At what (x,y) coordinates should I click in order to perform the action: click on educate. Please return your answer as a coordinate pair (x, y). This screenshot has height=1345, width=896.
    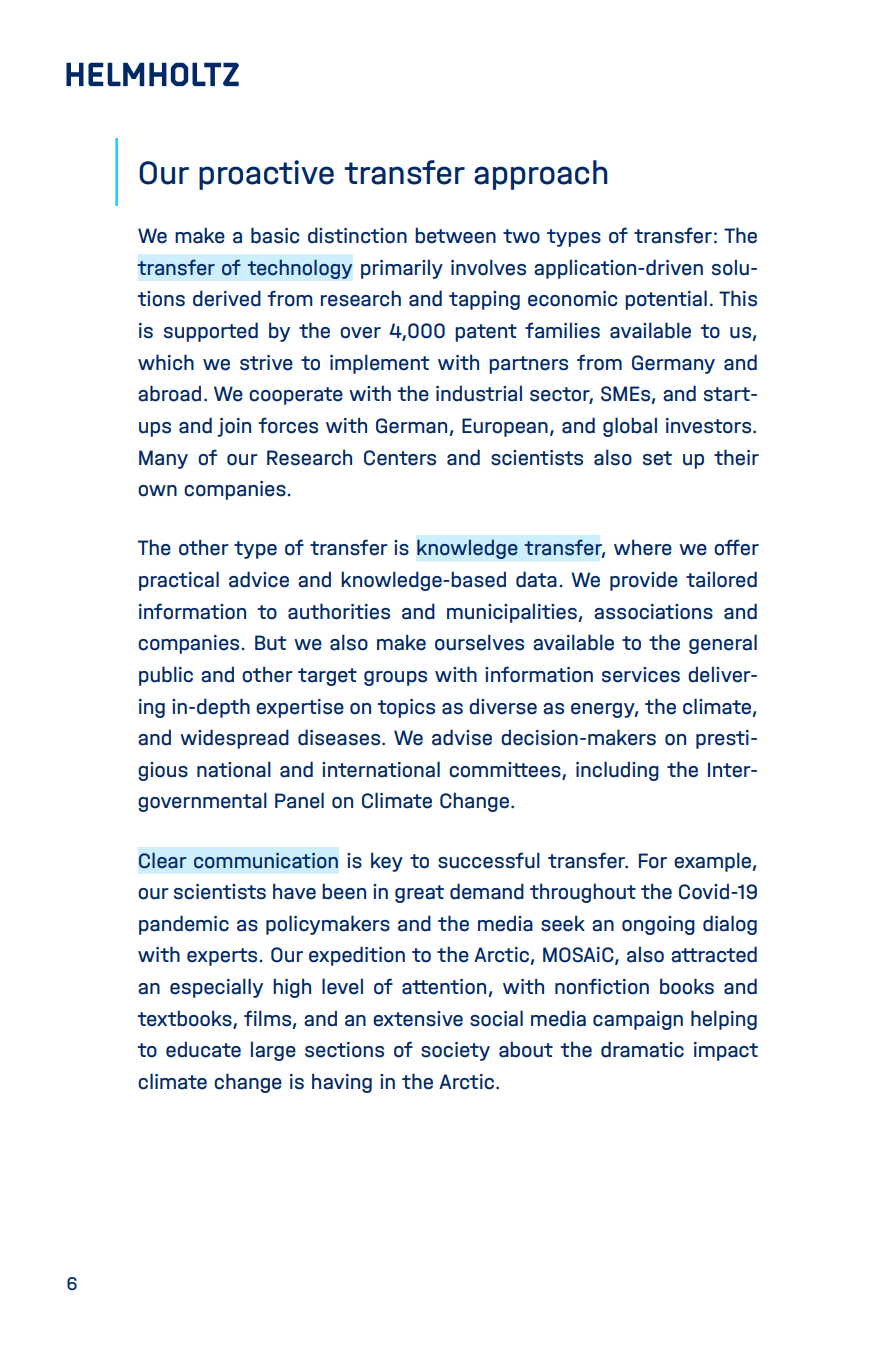
    Looking at the image, I should click on (203, 1049).
